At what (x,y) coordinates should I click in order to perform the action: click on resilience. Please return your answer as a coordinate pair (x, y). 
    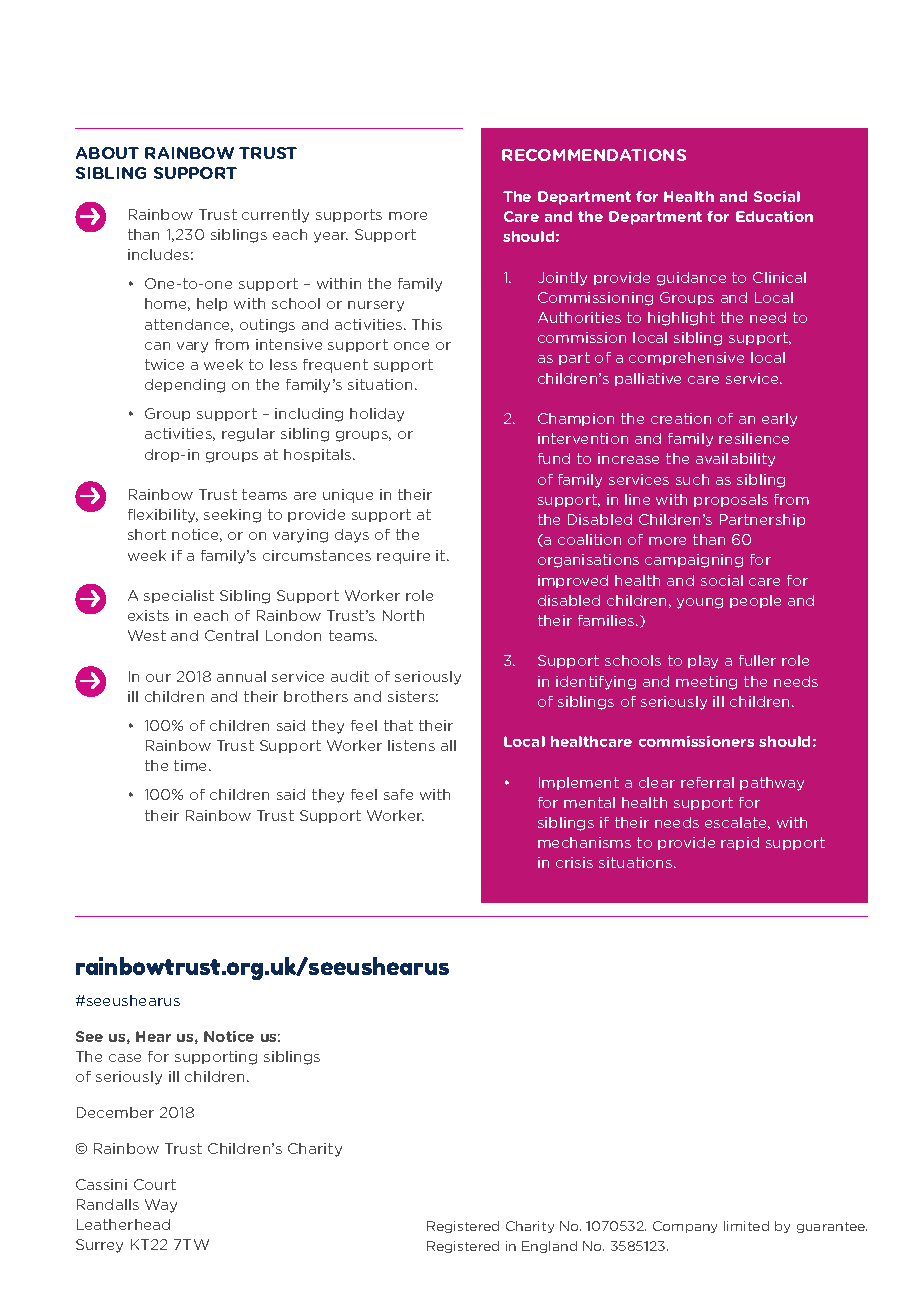
    Looking at the image, I should click on (754, 438).
